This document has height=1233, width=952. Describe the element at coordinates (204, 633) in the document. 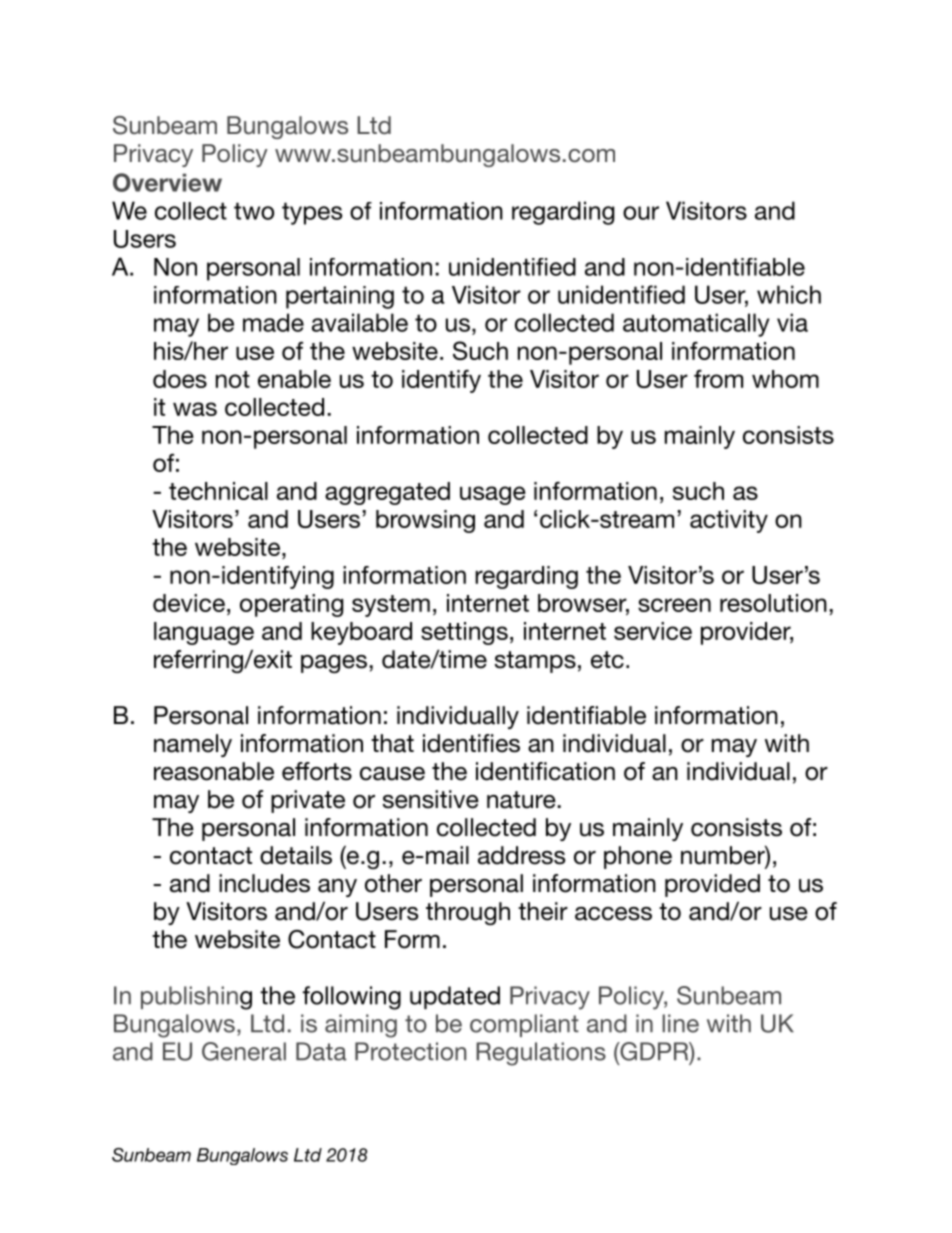

I see `language` at that location.
